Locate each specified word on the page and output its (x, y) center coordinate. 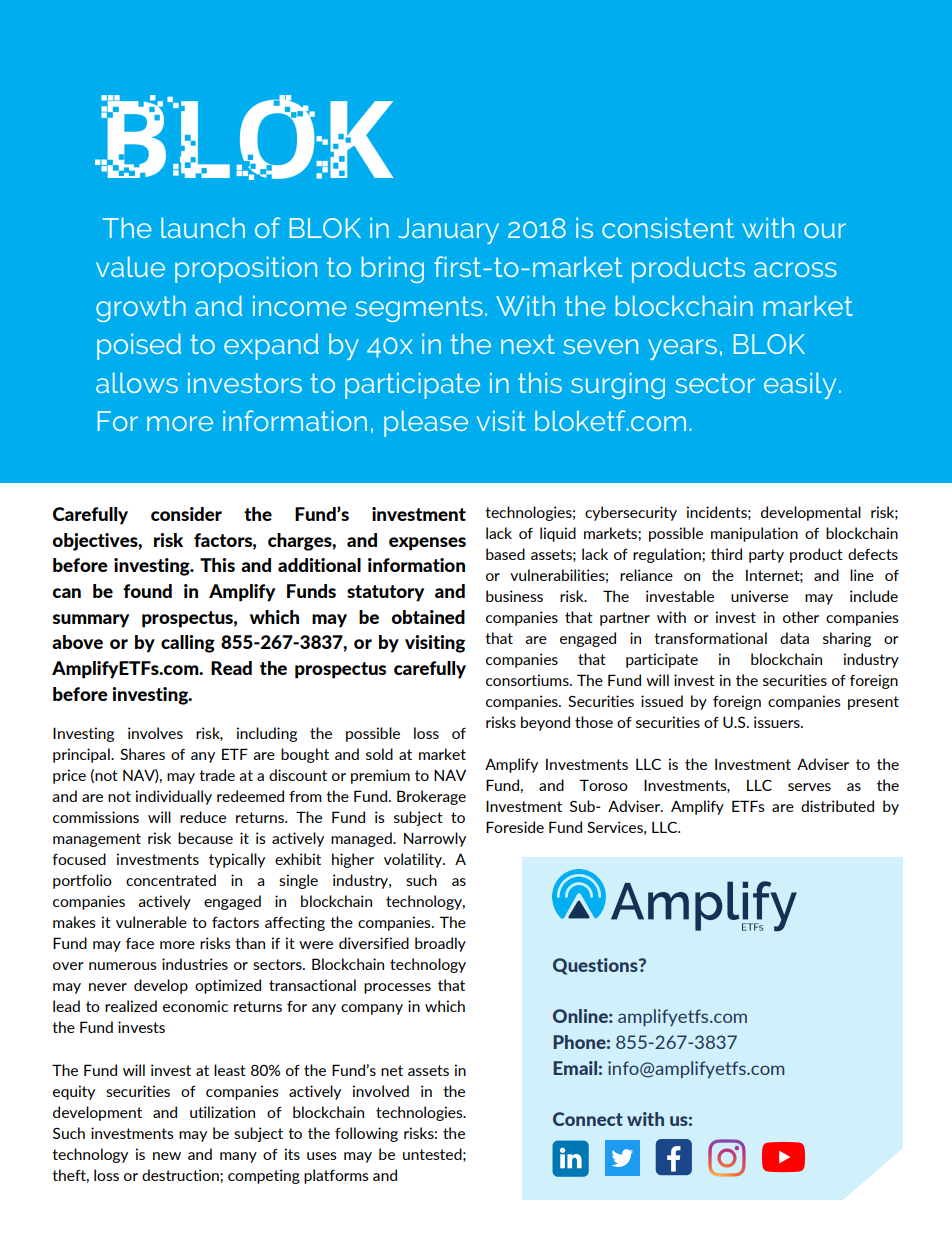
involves (155, 733)
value (130, 266)
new (167, 1156)
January (448, 231)
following (366, 1134)
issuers (778, 722)
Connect (588, 1119)
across (795, 269)
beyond (545, 723)
